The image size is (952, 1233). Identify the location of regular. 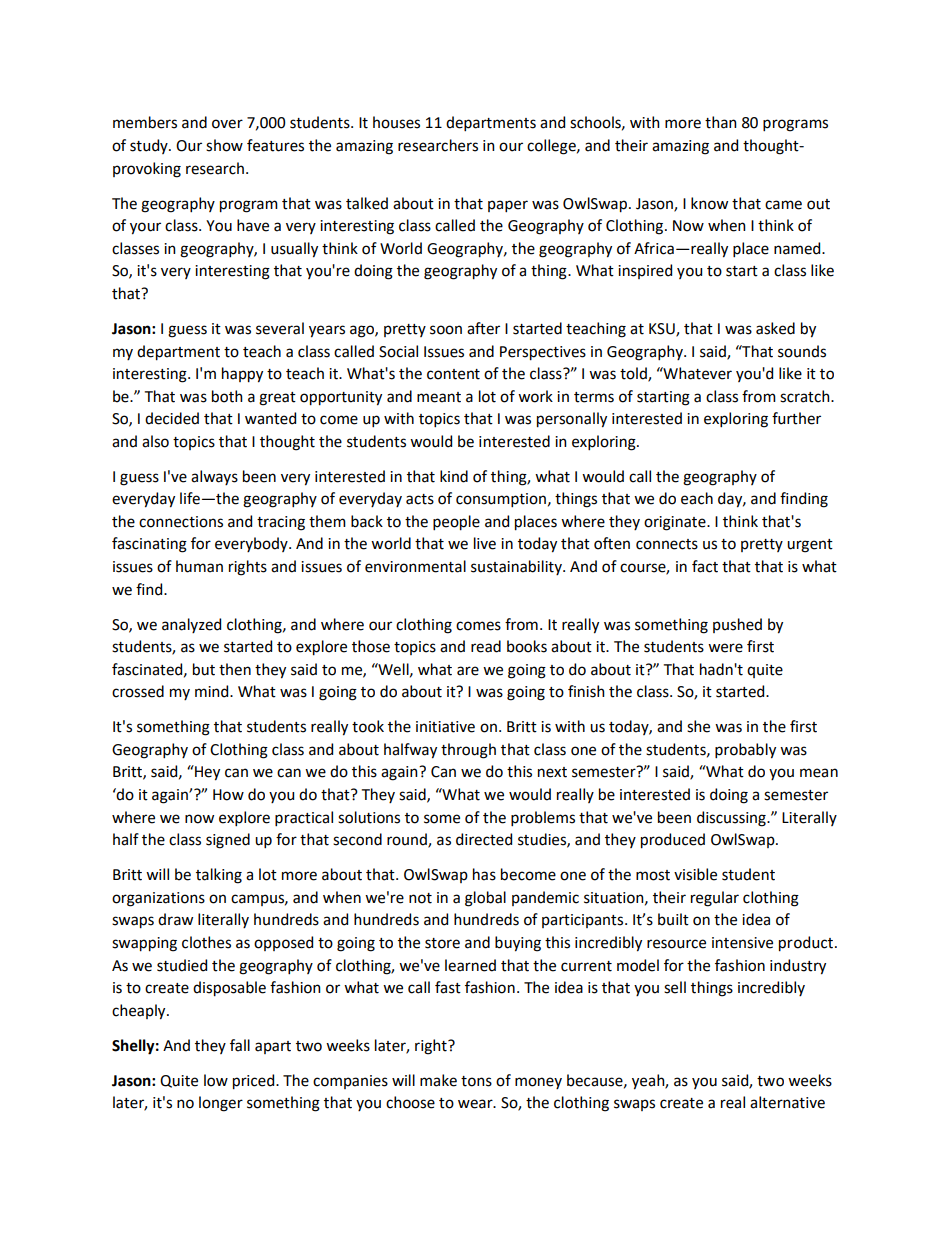
(715, 899).
